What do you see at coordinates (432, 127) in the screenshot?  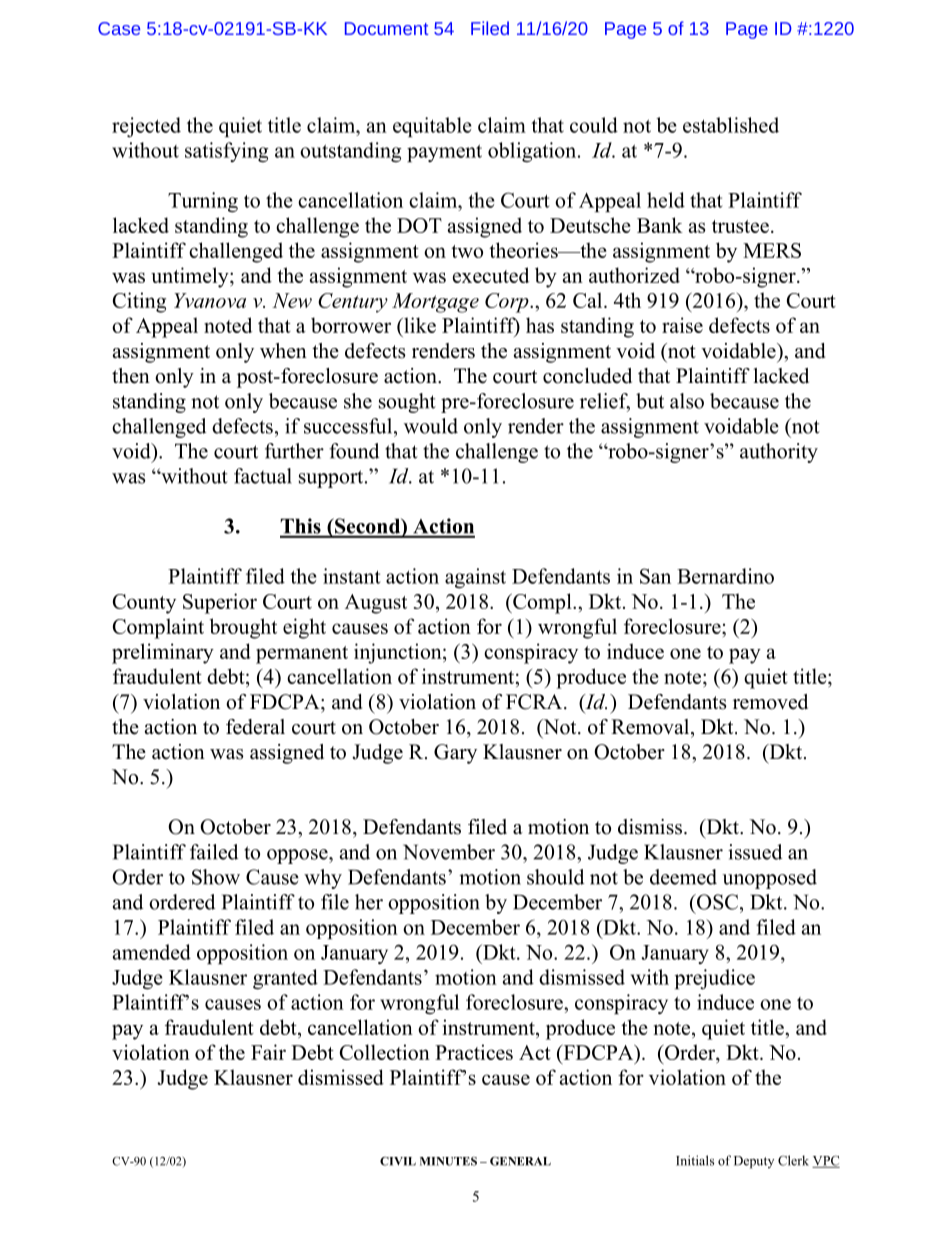 I see `equitable` at bounding box center [432, 127].
